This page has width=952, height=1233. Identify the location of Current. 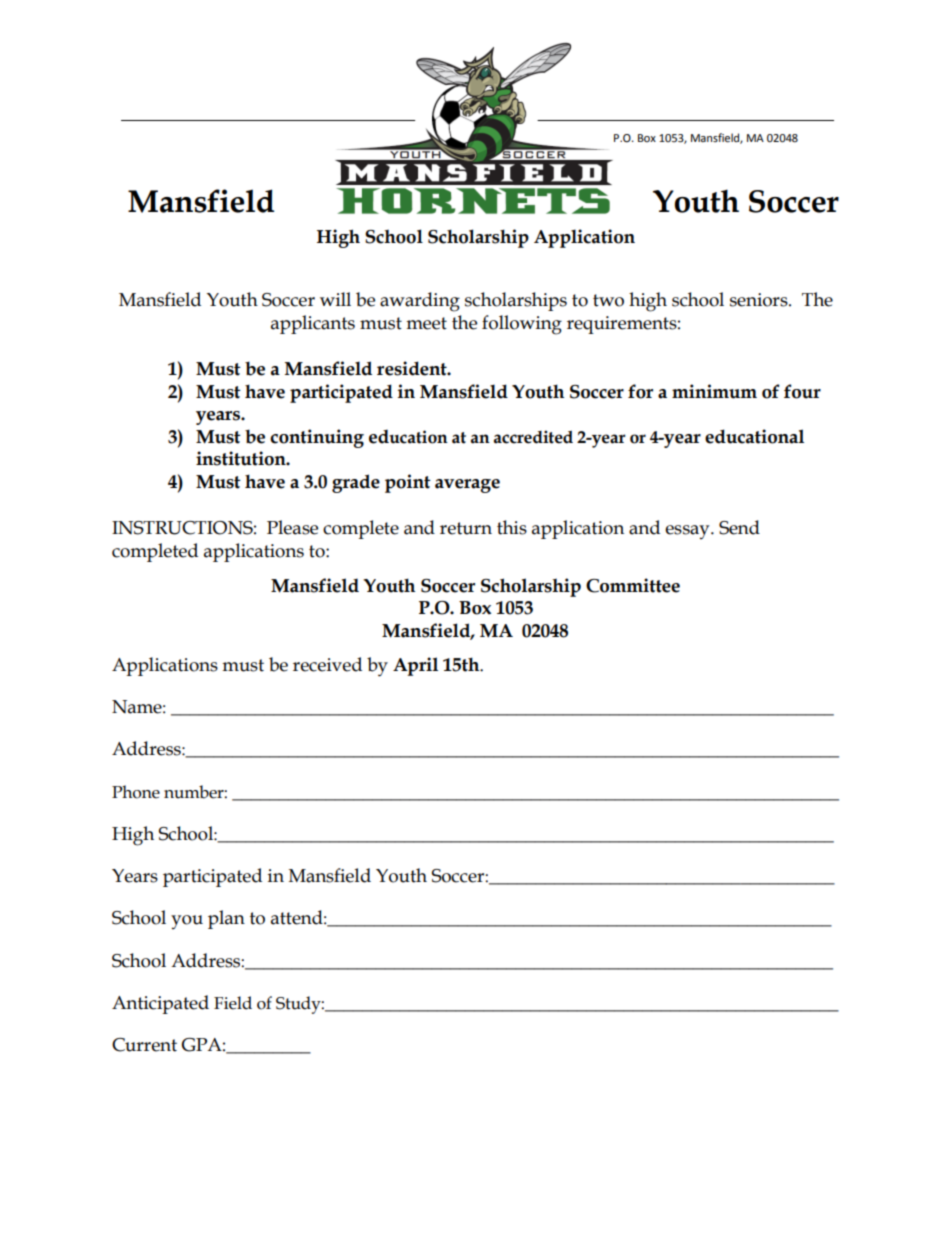
(144, 1045).
